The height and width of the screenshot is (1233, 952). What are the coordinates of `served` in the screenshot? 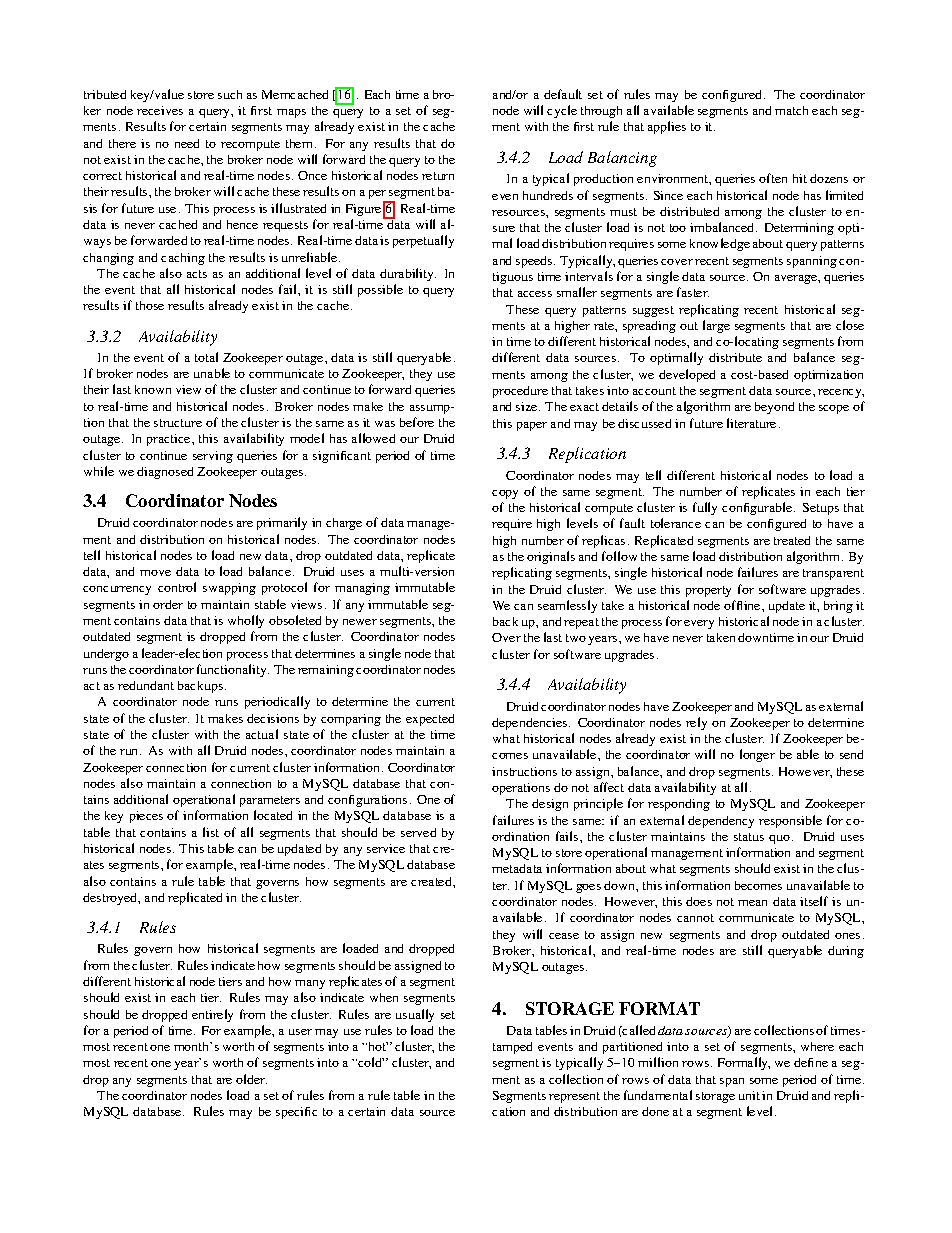 It's located at (418, 832).
